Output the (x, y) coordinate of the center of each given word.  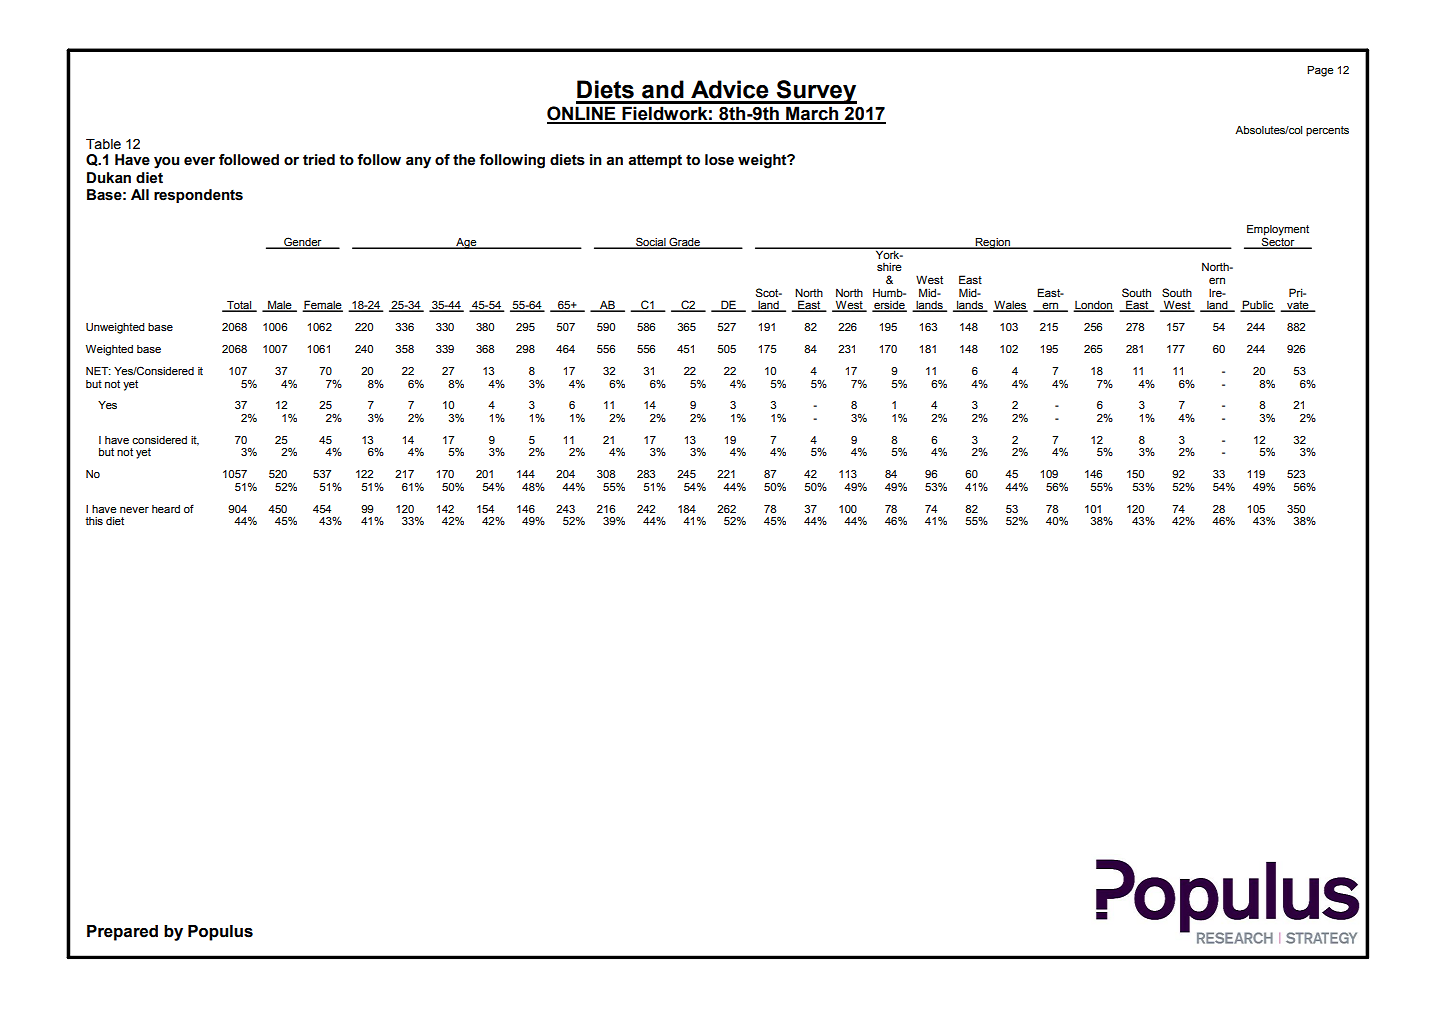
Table (103, 144)
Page (1320, 71)
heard (166, 509)
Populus (220, 933)
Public (1258, 306)
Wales (1010, 306)
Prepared (122, 933)
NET (98, 371)
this (94, 521)
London (1093, 306)
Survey (816, 92)
